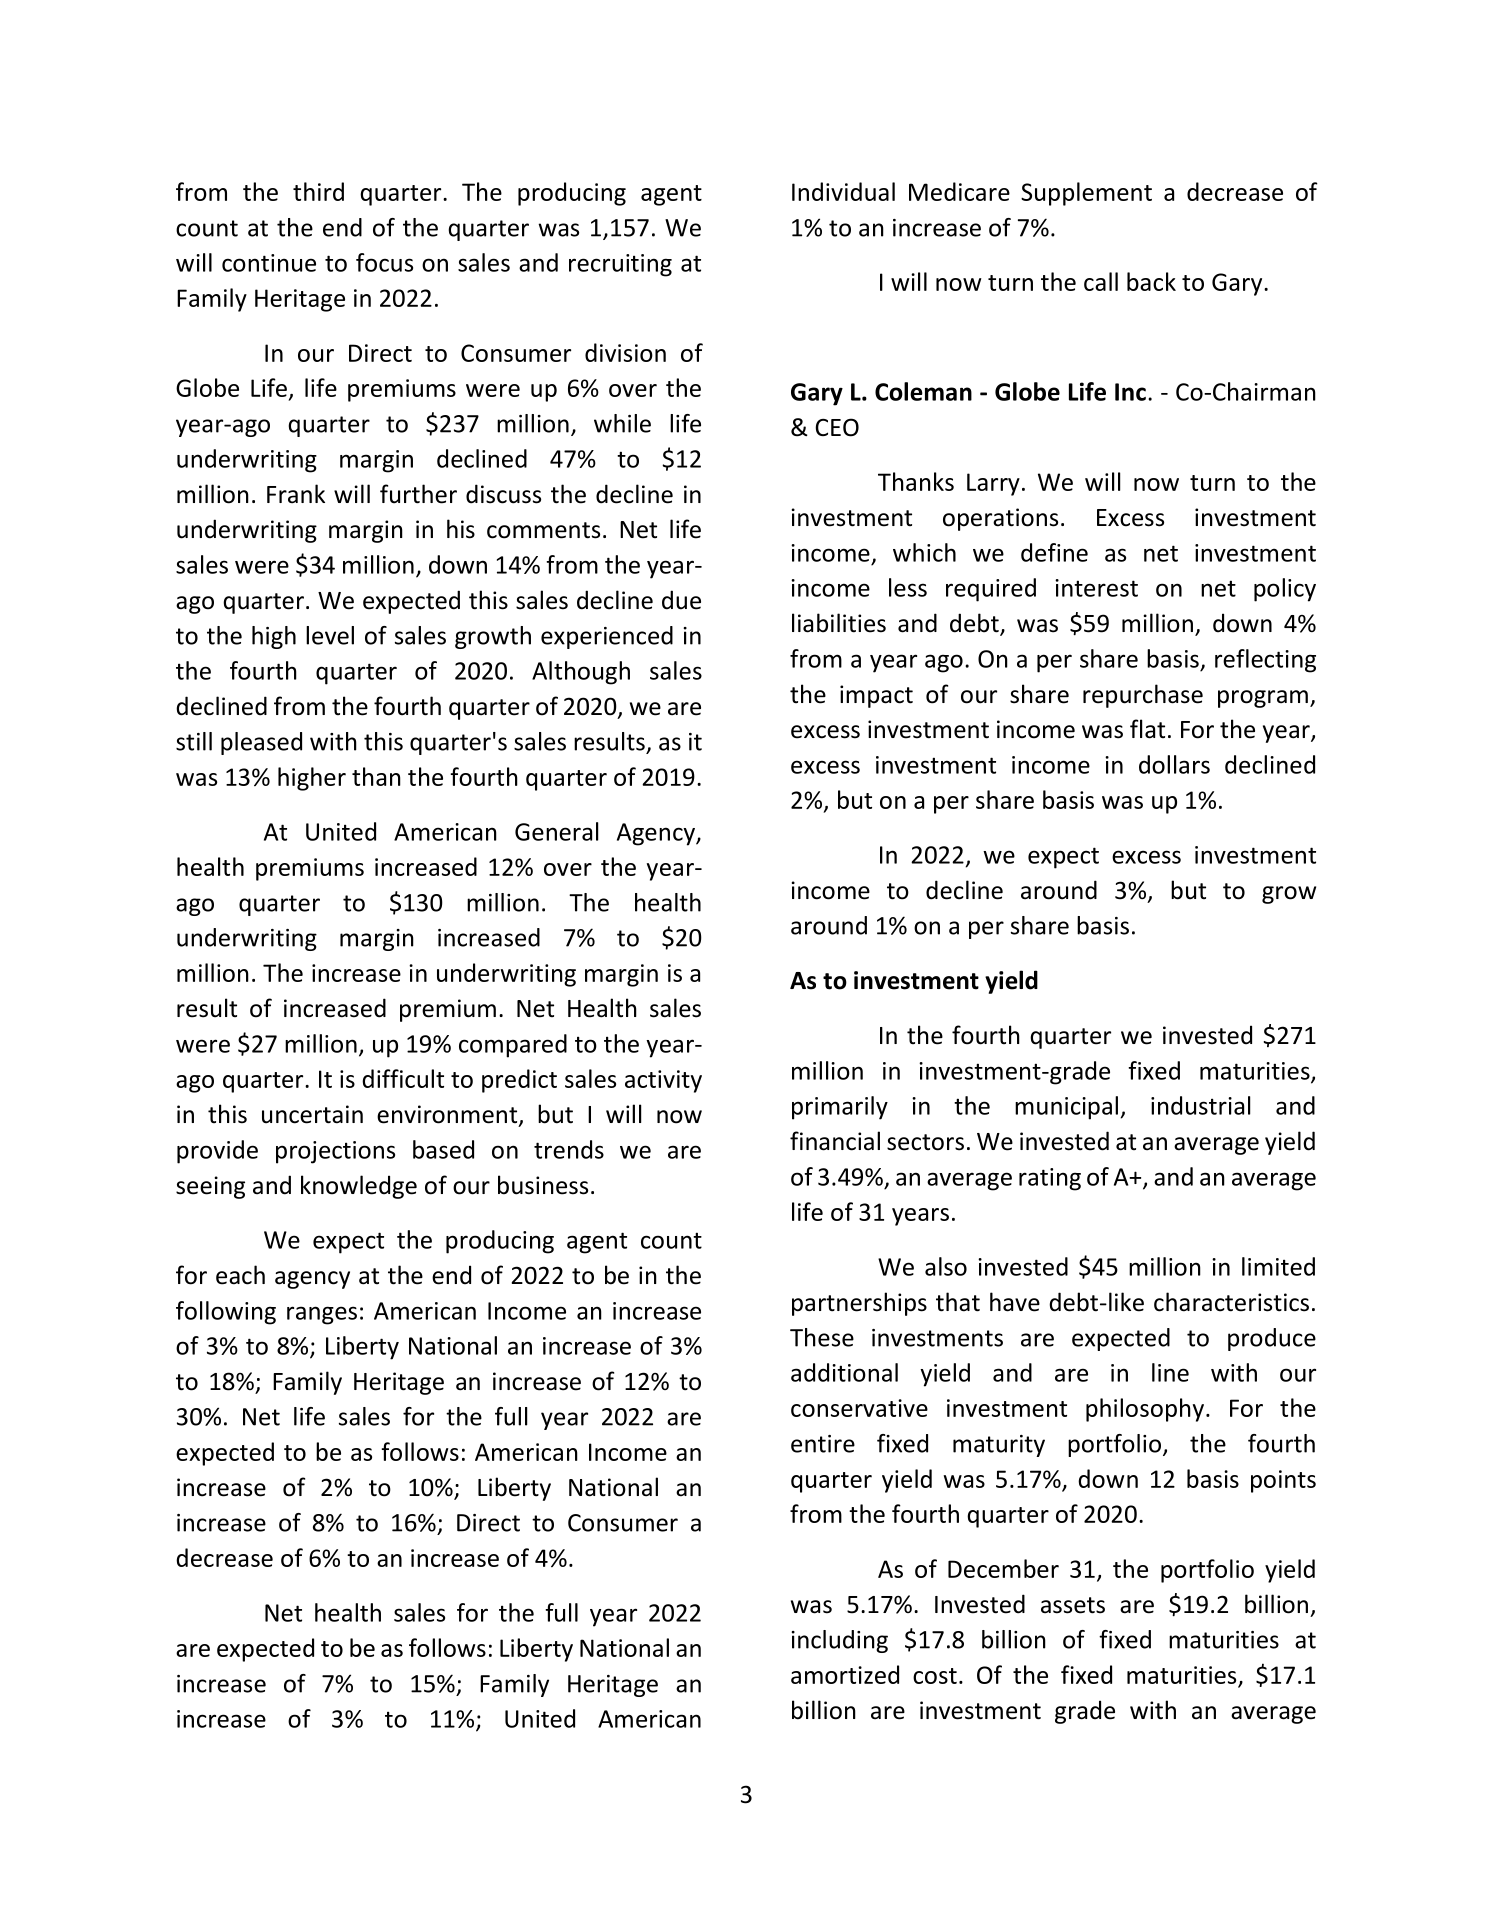 This image has width=1492, height=1931. Describe the element at coordinates (822, 1337) in the image. I see `These` at that location.
